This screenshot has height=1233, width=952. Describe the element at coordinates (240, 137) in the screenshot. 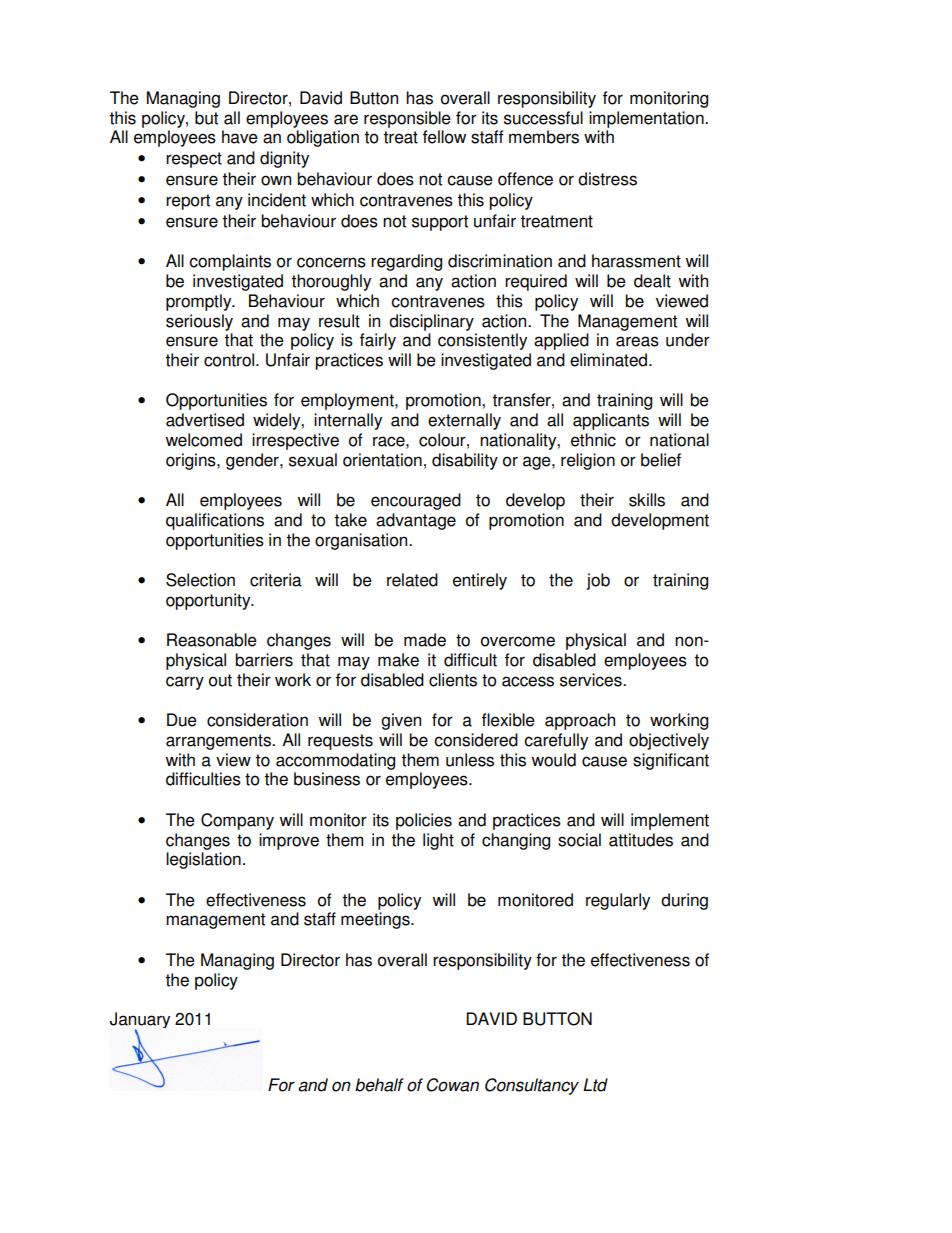

I see `have` at that location.
